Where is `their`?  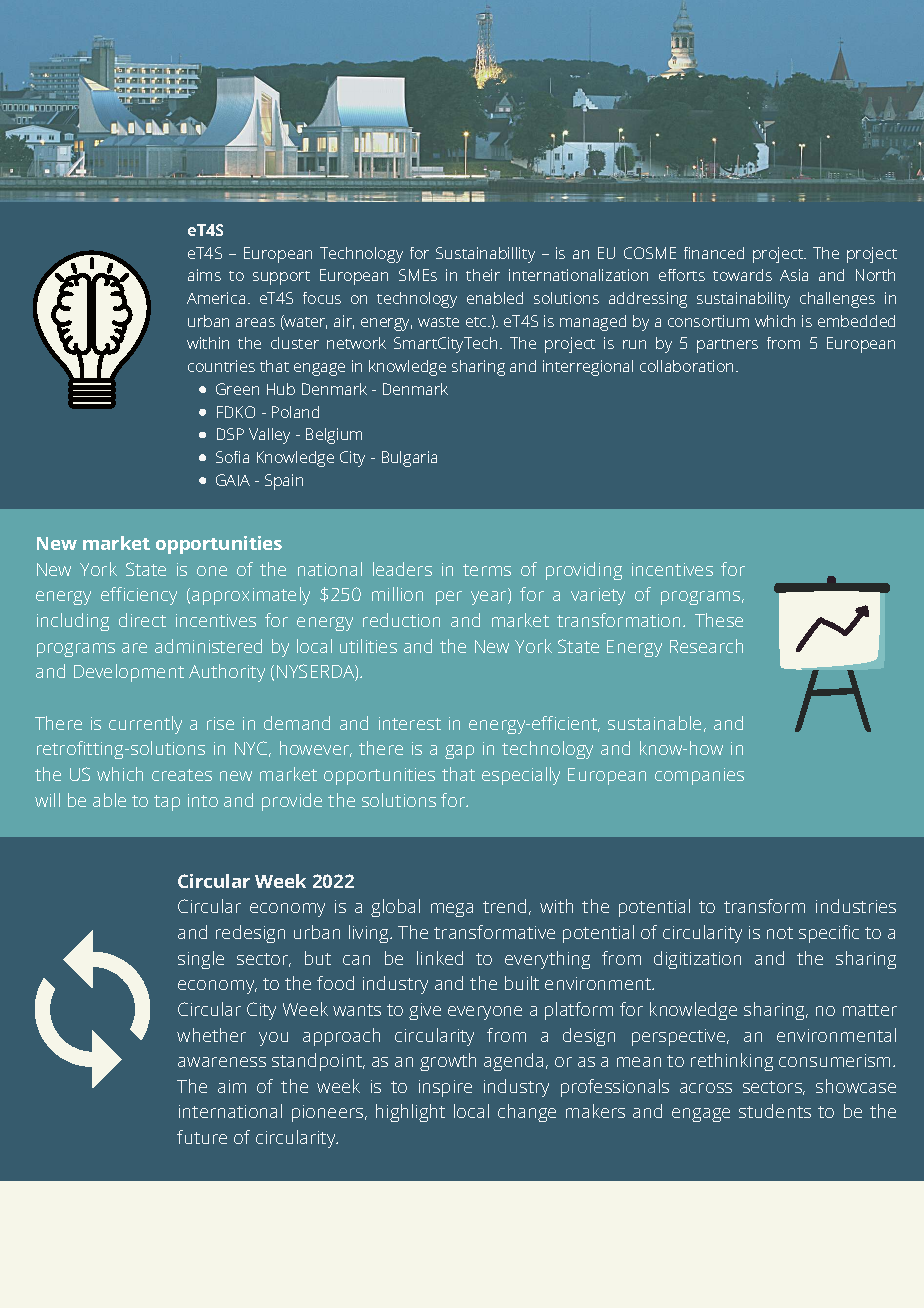
their is located at coordinates (483, 275).
